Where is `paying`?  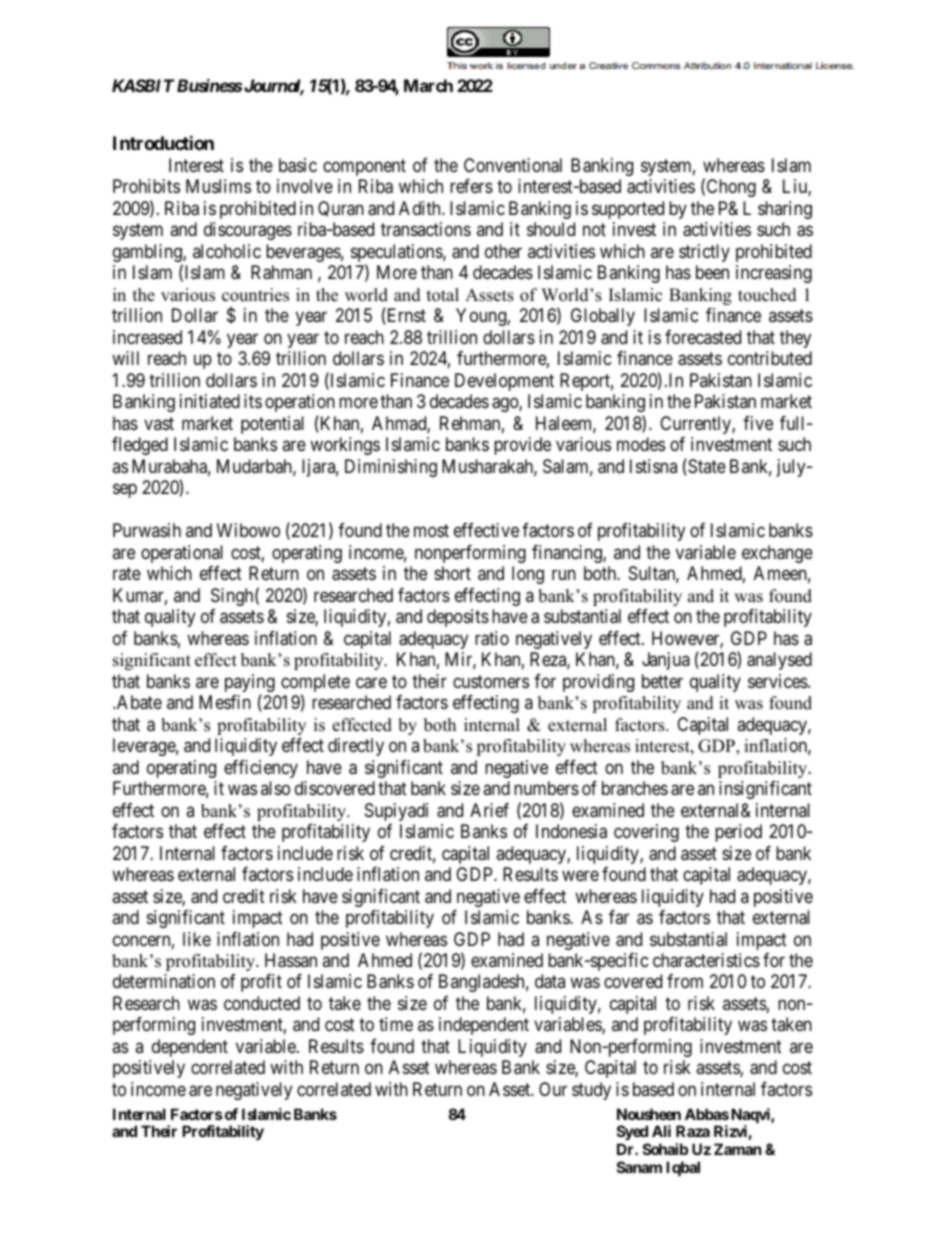
paying is located at coordinates (250, 684).
